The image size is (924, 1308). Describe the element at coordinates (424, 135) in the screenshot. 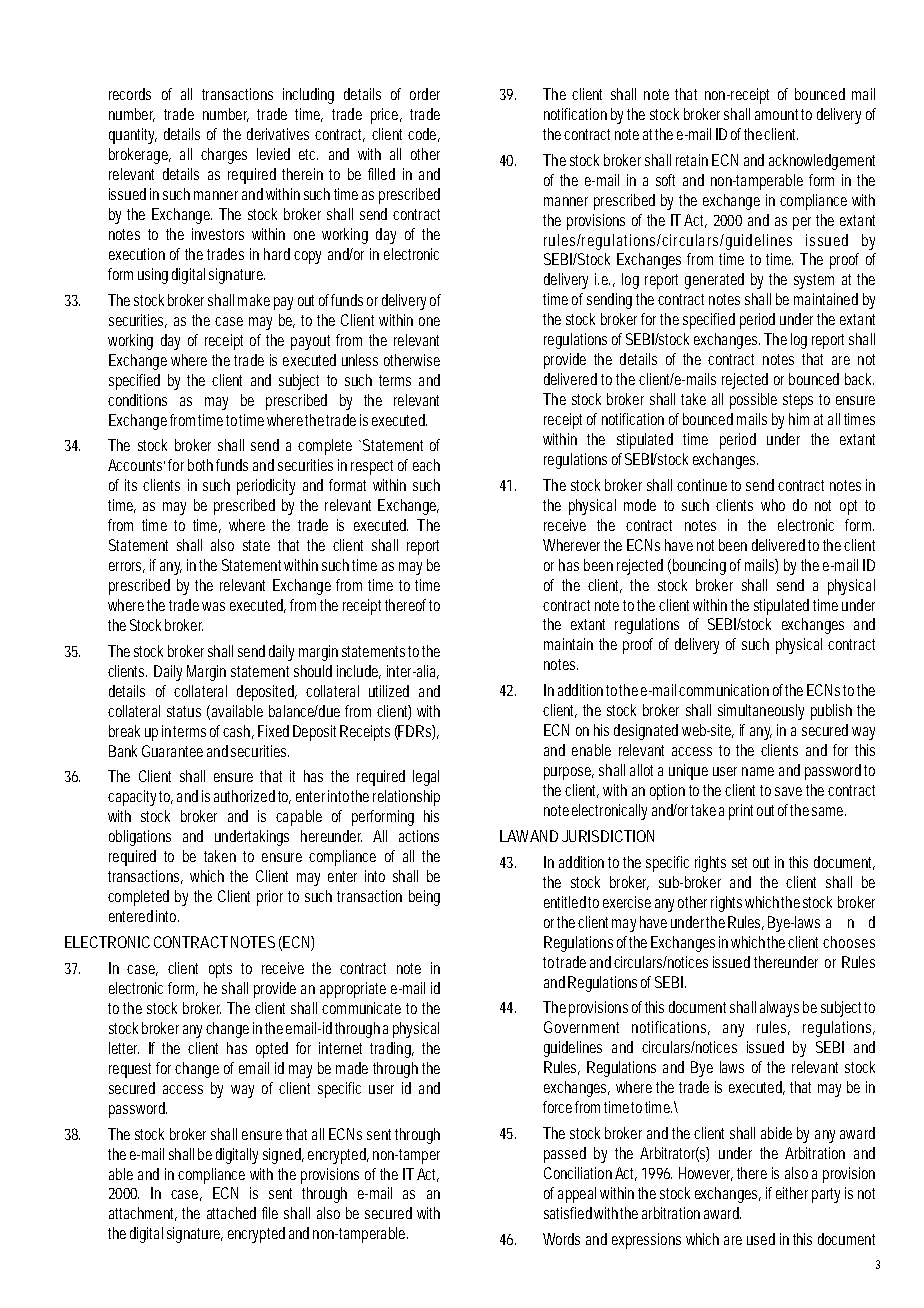

I see `code` at that location.
